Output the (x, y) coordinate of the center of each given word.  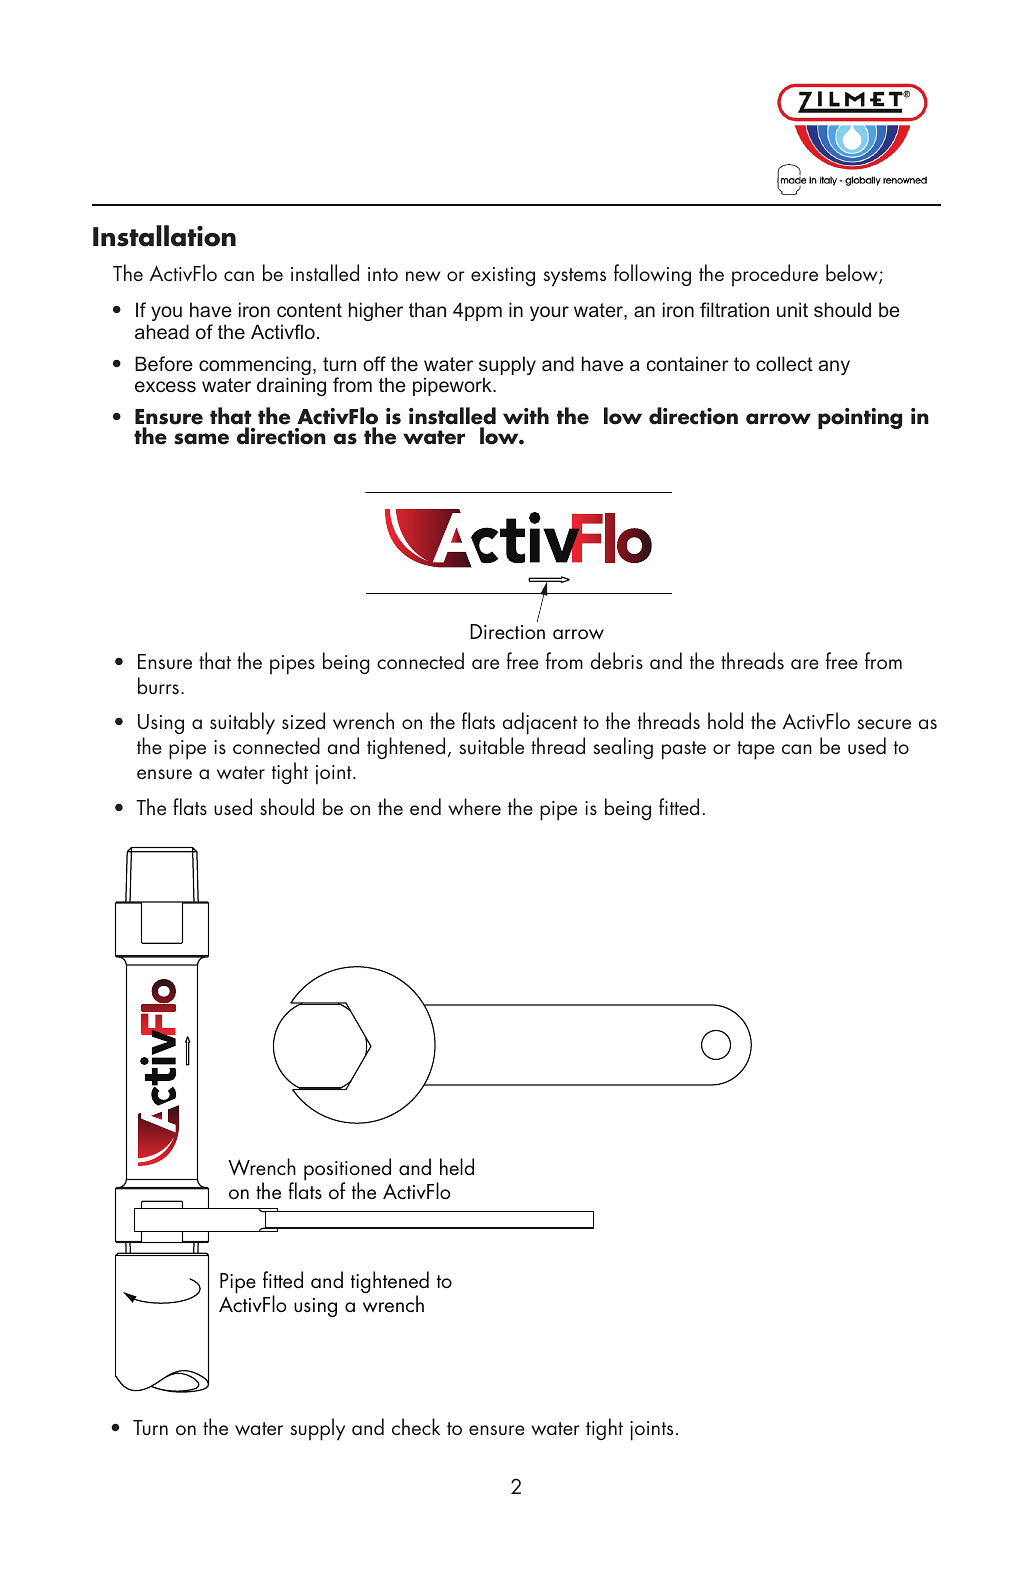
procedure (775, 275)
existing (503, 276)
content (309, 310)
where (474, 807)
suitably (242, 723)
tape (756, 750)
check (416, 1427)
